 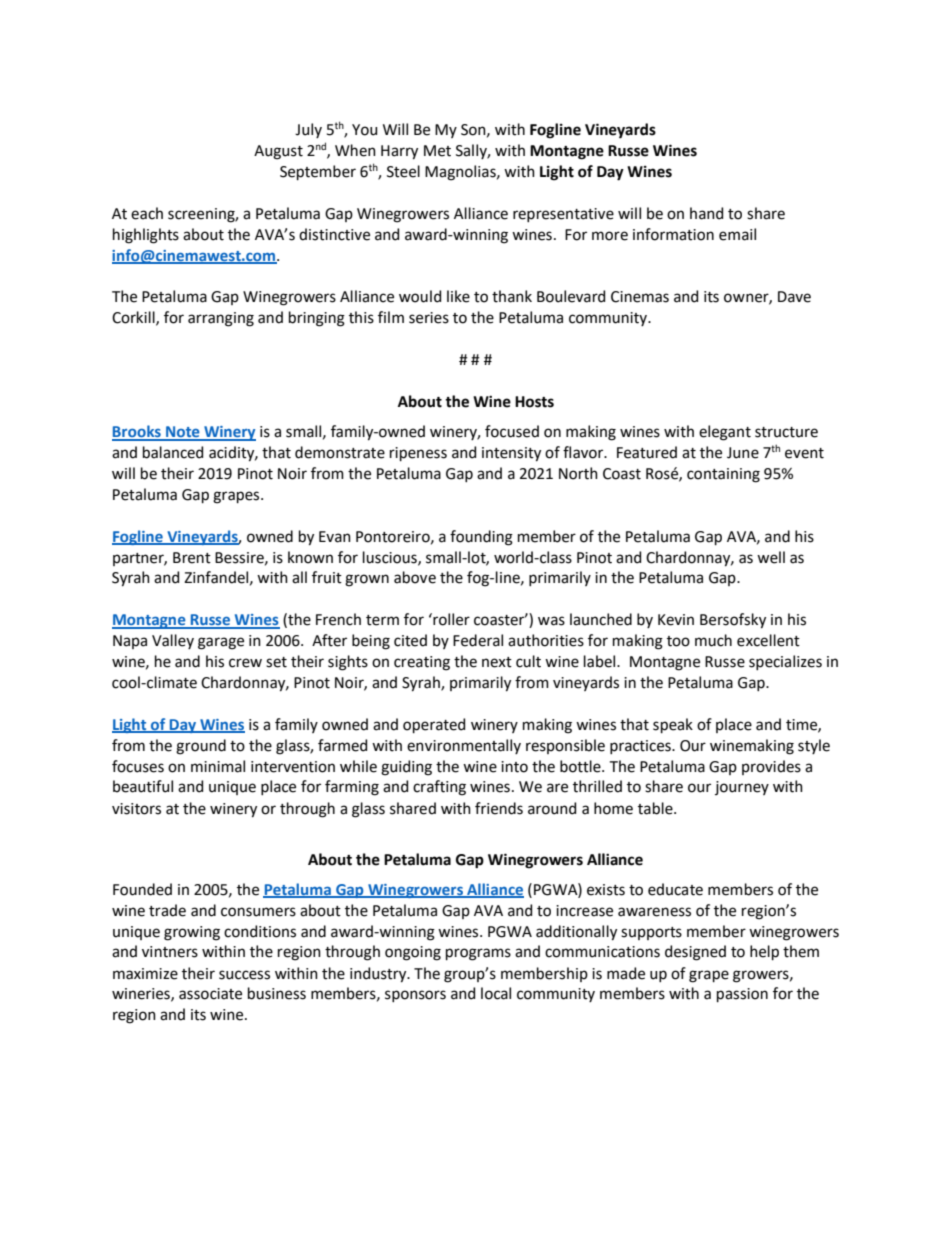 I want to click on passion, so click(x=742, y=995).
